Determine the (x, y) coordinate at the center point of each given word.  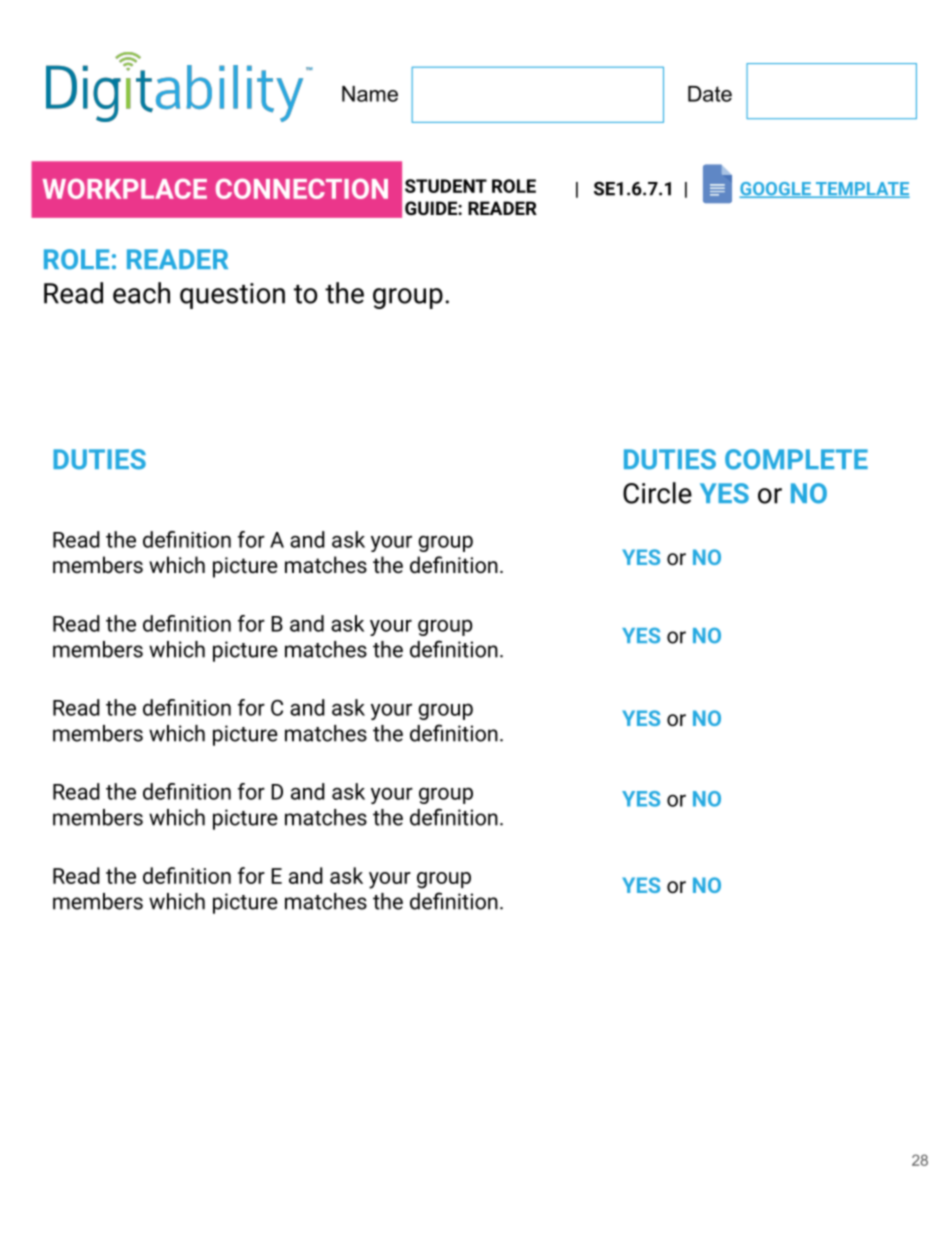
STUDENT (446, 186)
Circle (657, 493)
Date (710, 94)
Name (370, 94)
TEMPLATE (861, 190)
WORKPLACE (125, 189)
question (232, 296)
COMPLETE (796, 459)
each (141, 293)
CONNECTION (302, 189)
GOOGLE (776, 190)
